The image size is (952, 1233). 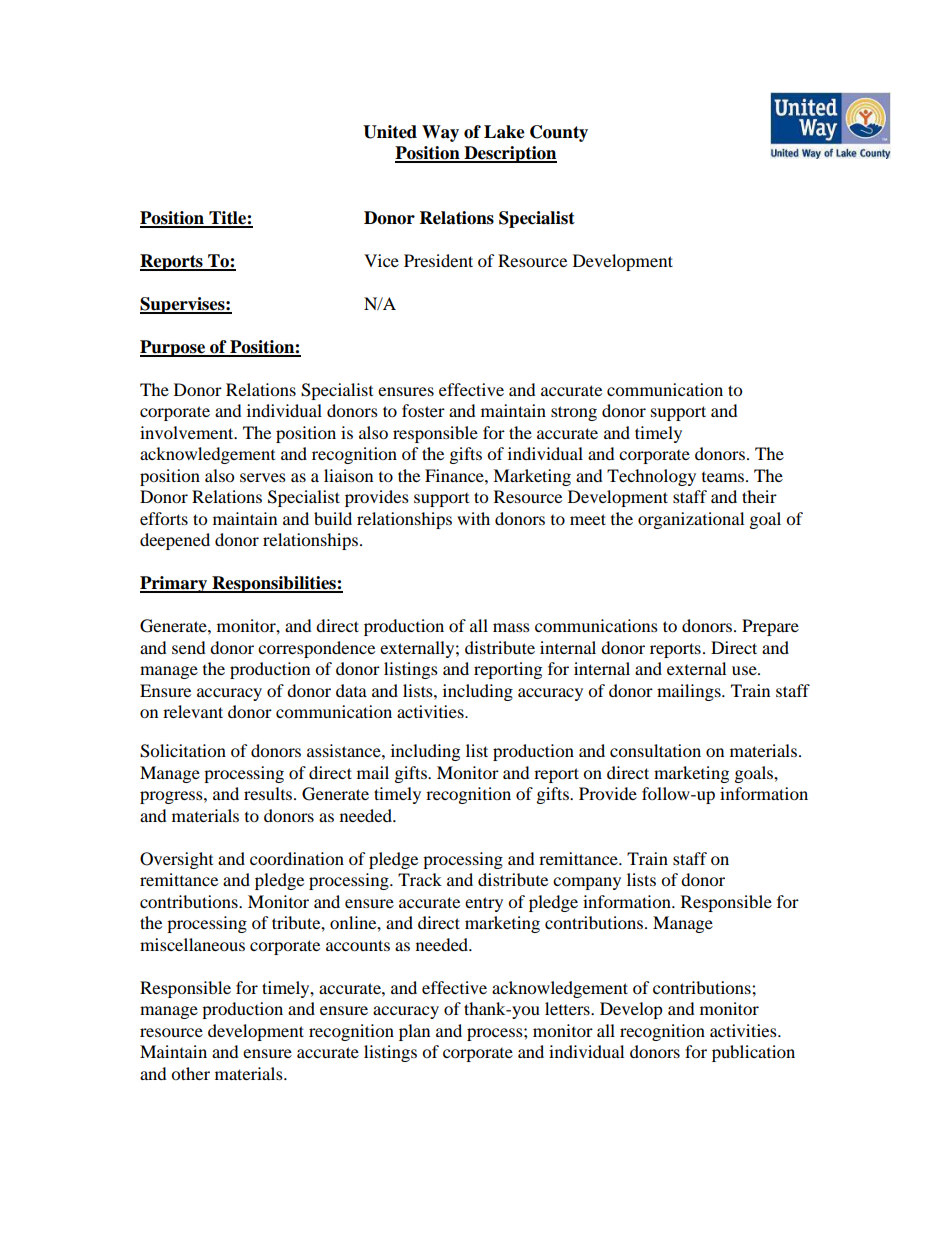 I want to click on Finance, so click(x=455, y=475).
